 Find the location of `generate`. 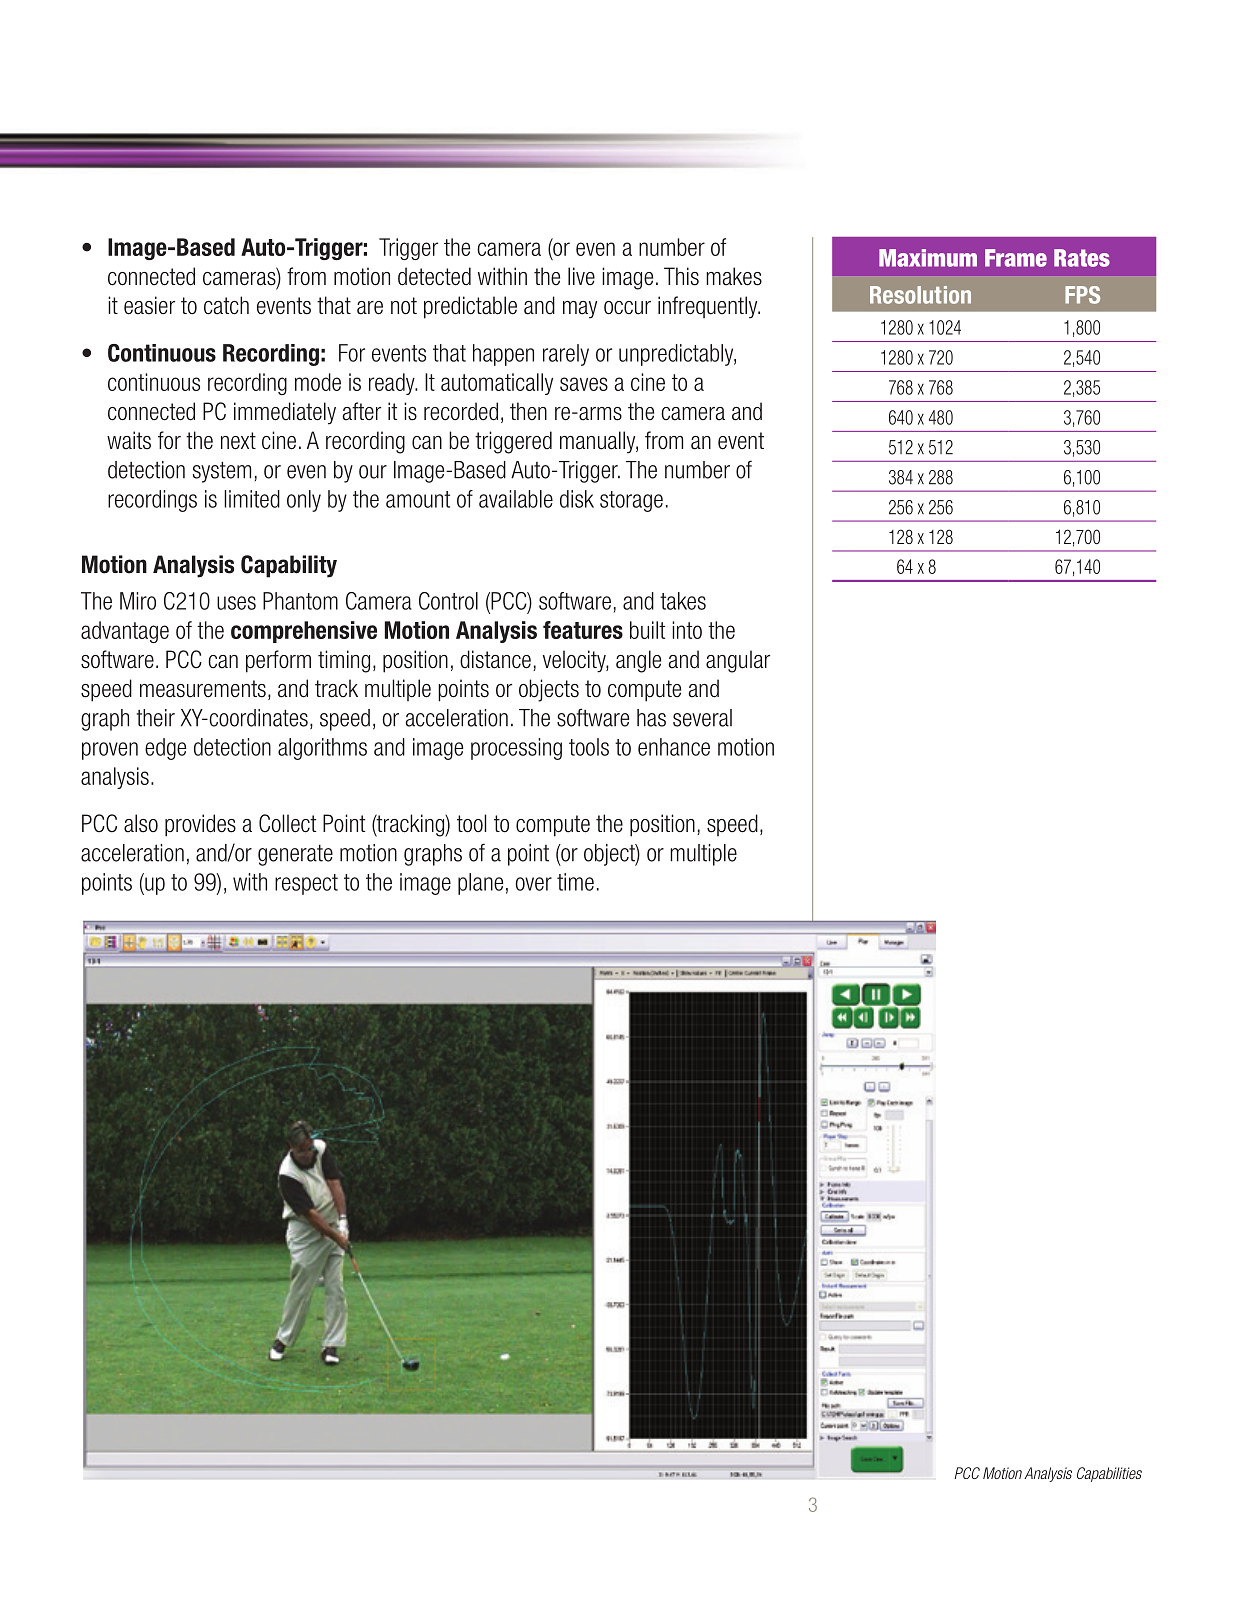

generate is located at coordinates (295, 855).
